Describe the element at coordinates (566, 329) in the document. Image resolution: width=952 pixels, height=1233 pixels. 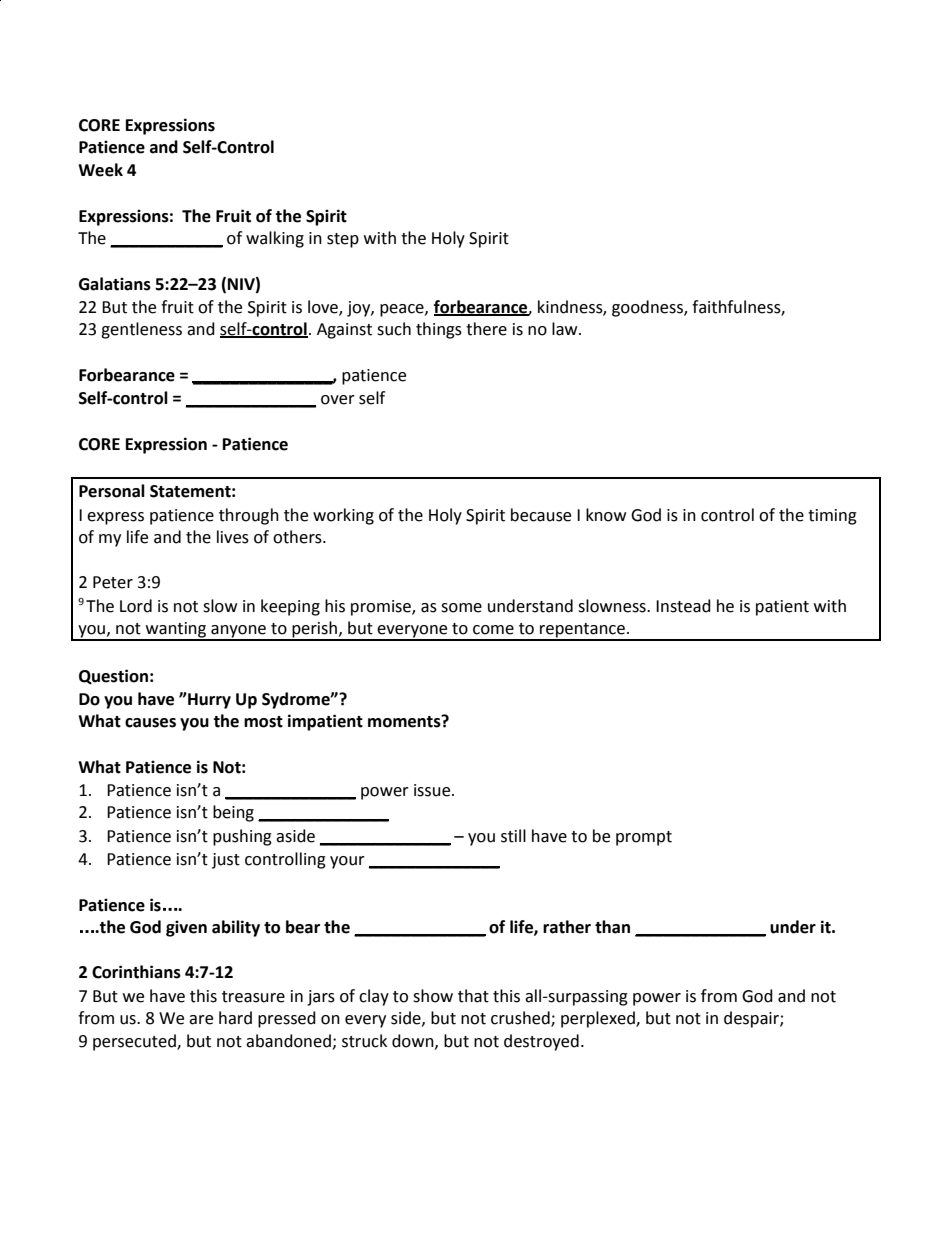
I see `law` at that location.
